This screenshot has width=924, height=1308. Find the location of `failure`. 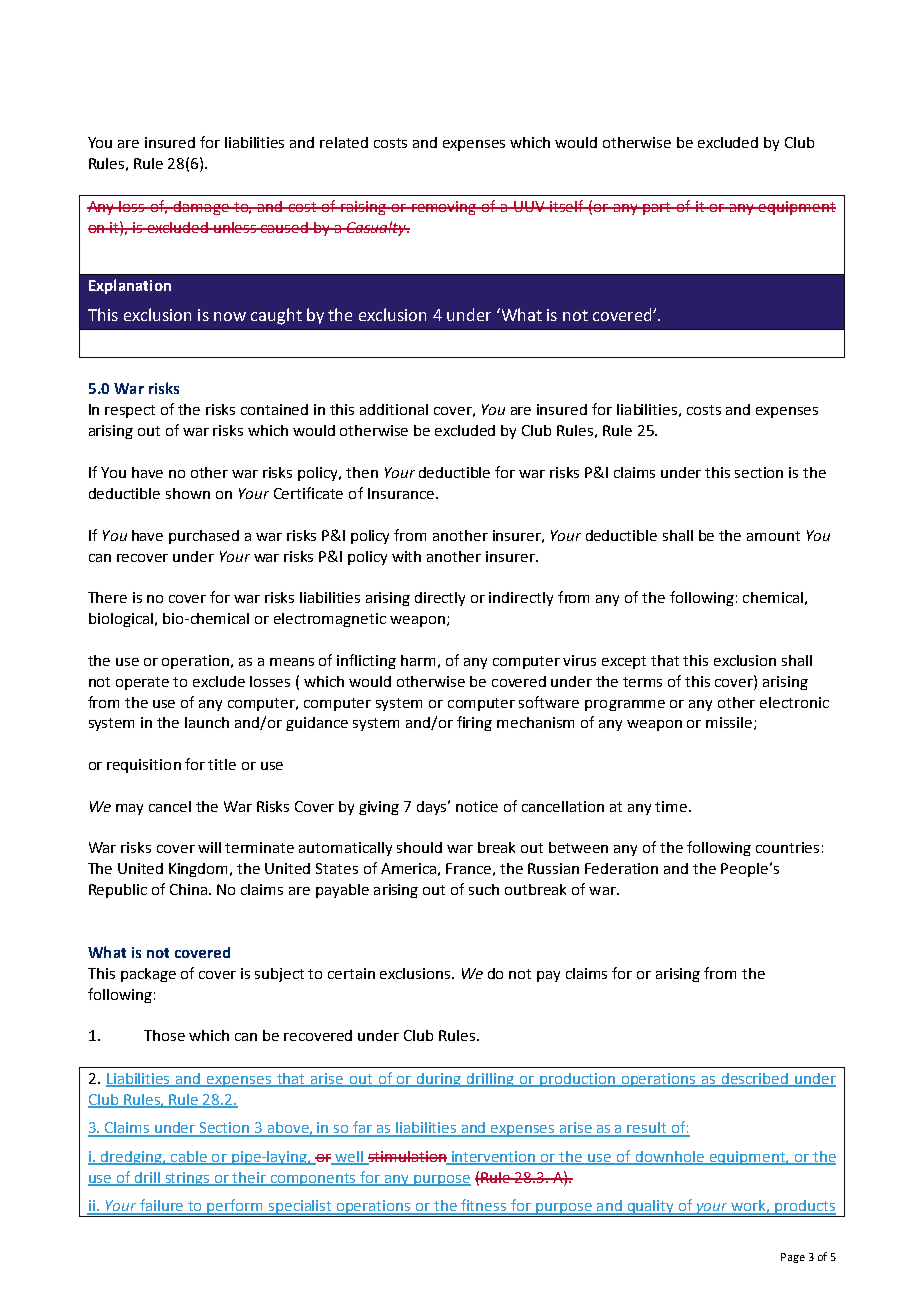

failure is located at coordinates (162, 1206).
